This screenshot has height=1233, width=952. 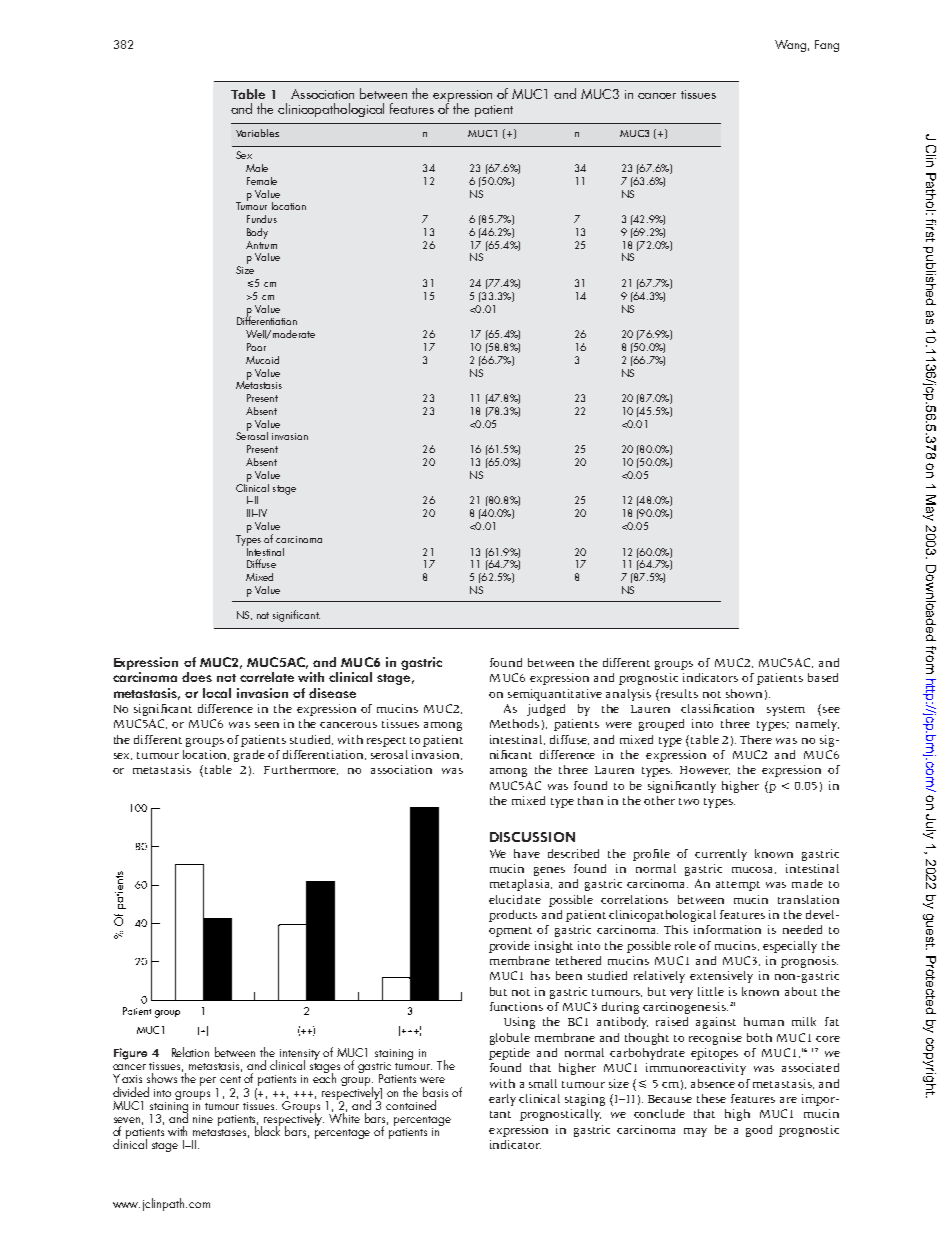 What do you see at coordinates (546, 710) in the screenshot?
I see `judged` at bounding box center [546, 710].
